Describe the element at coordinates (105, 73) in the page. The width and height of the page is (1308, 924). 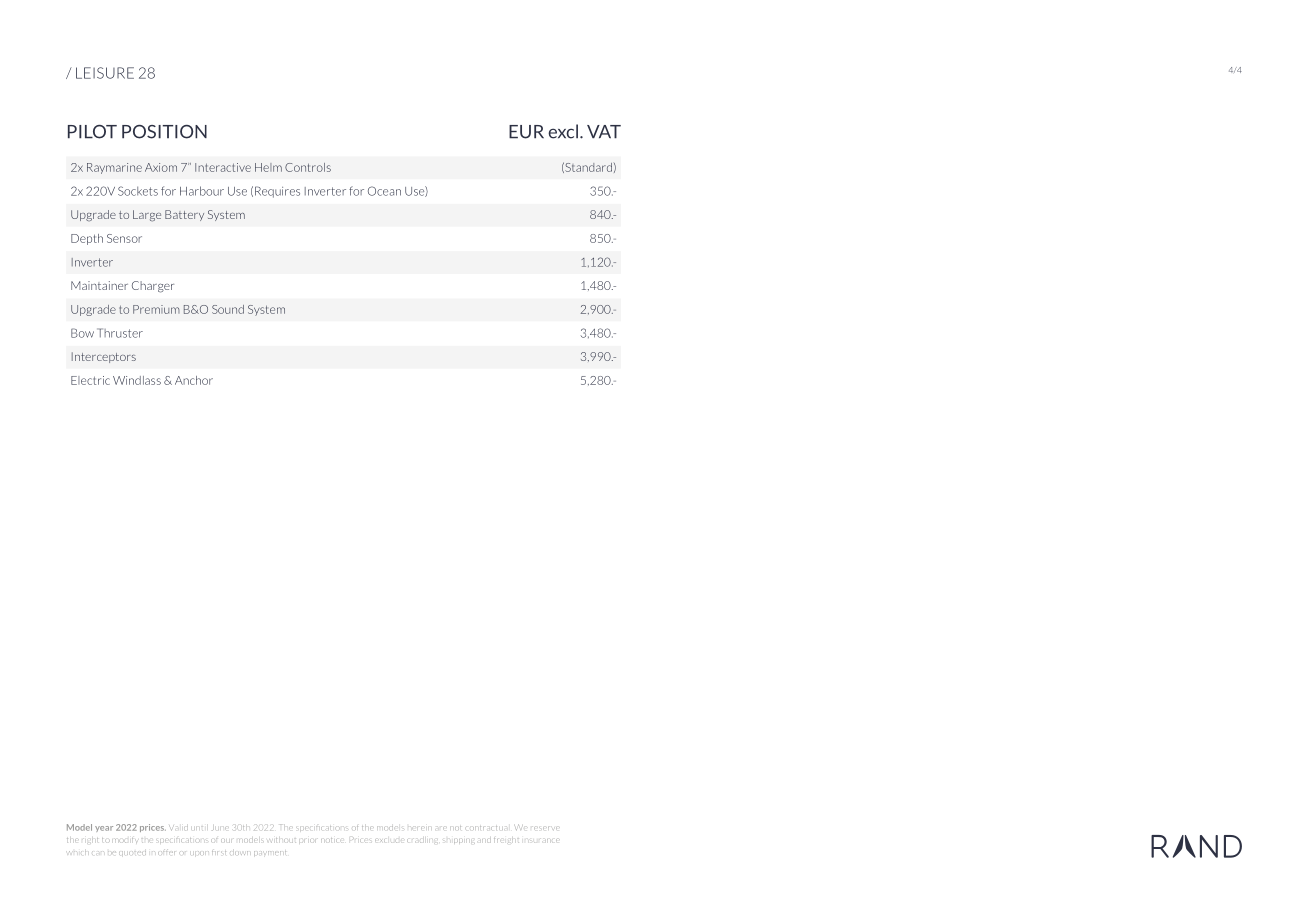
I see `LEISURE` at that location.
